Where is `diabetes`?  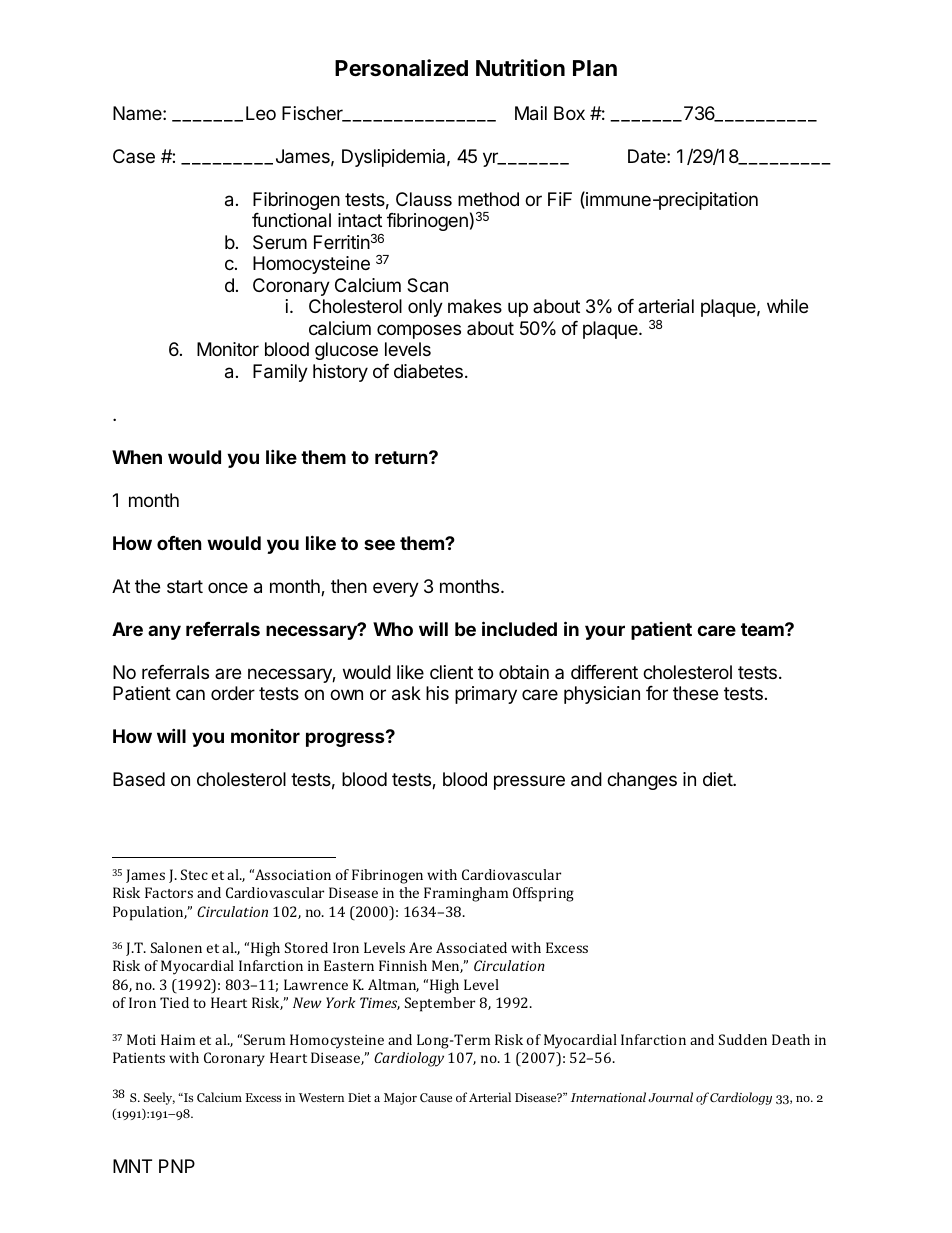
diabetes is located at coordinates (428, 371).
